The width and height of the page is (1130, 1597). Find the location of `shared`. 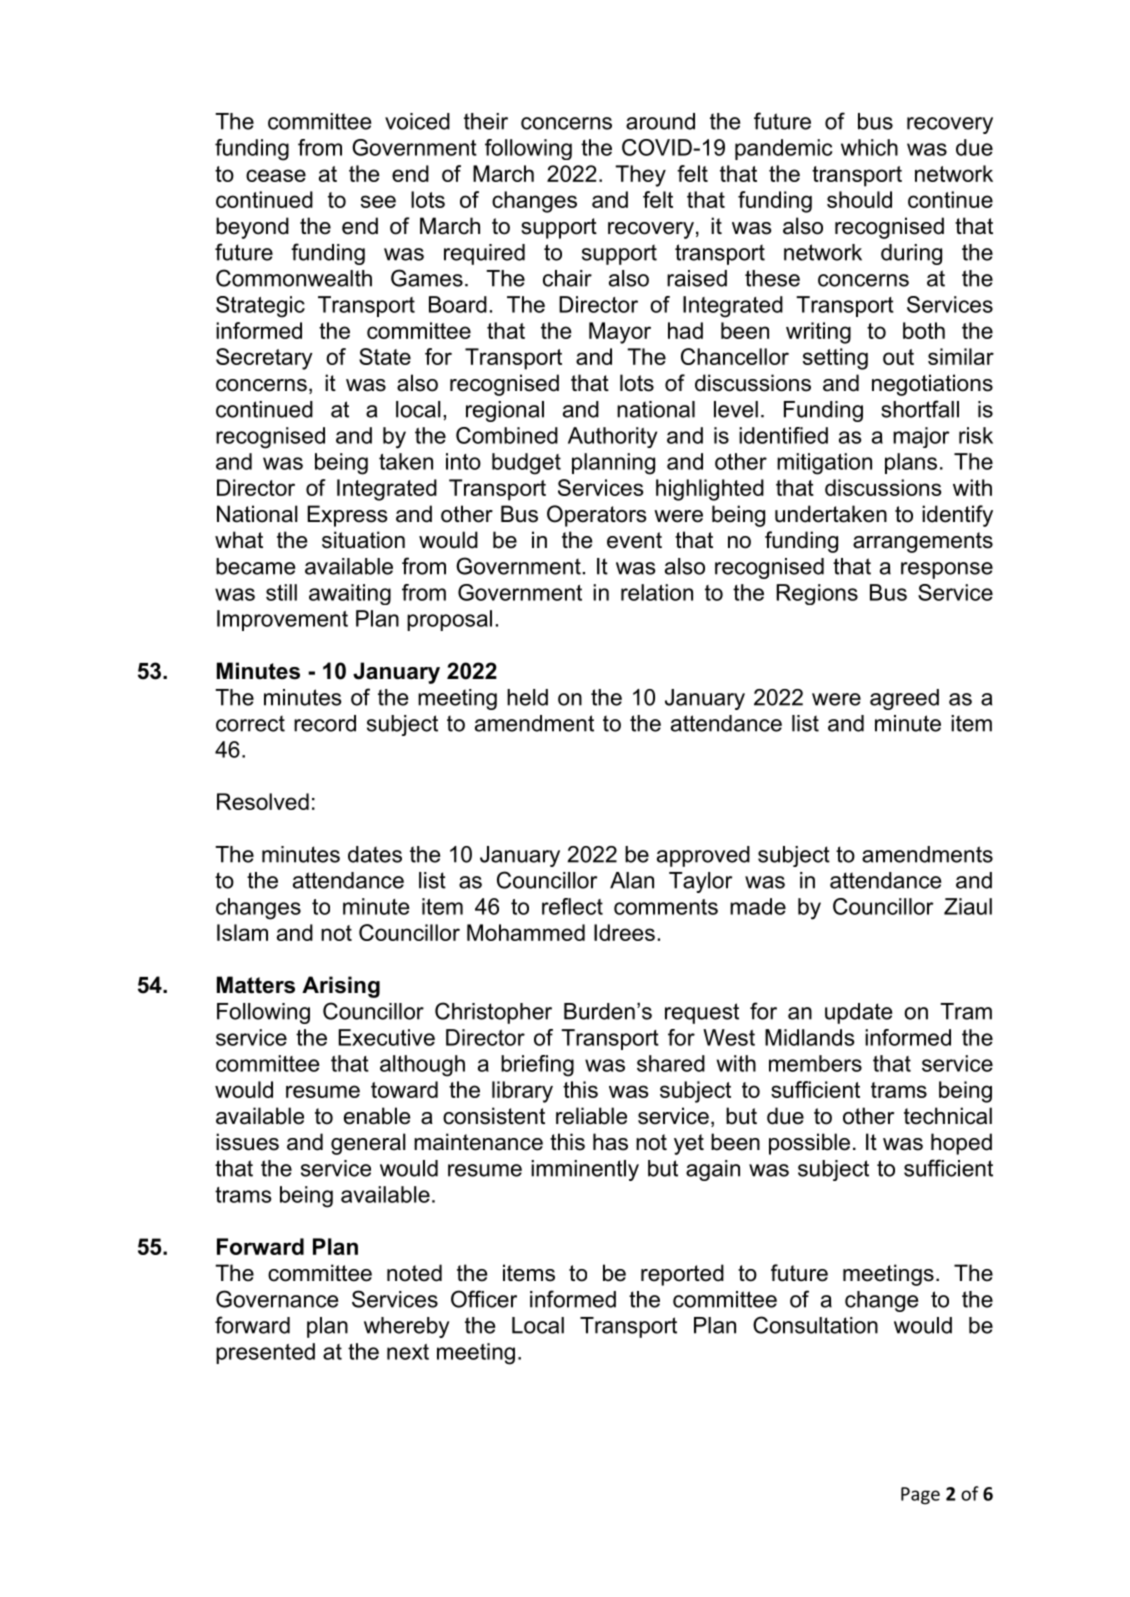

shared is located at coordinates (671, 1063).
